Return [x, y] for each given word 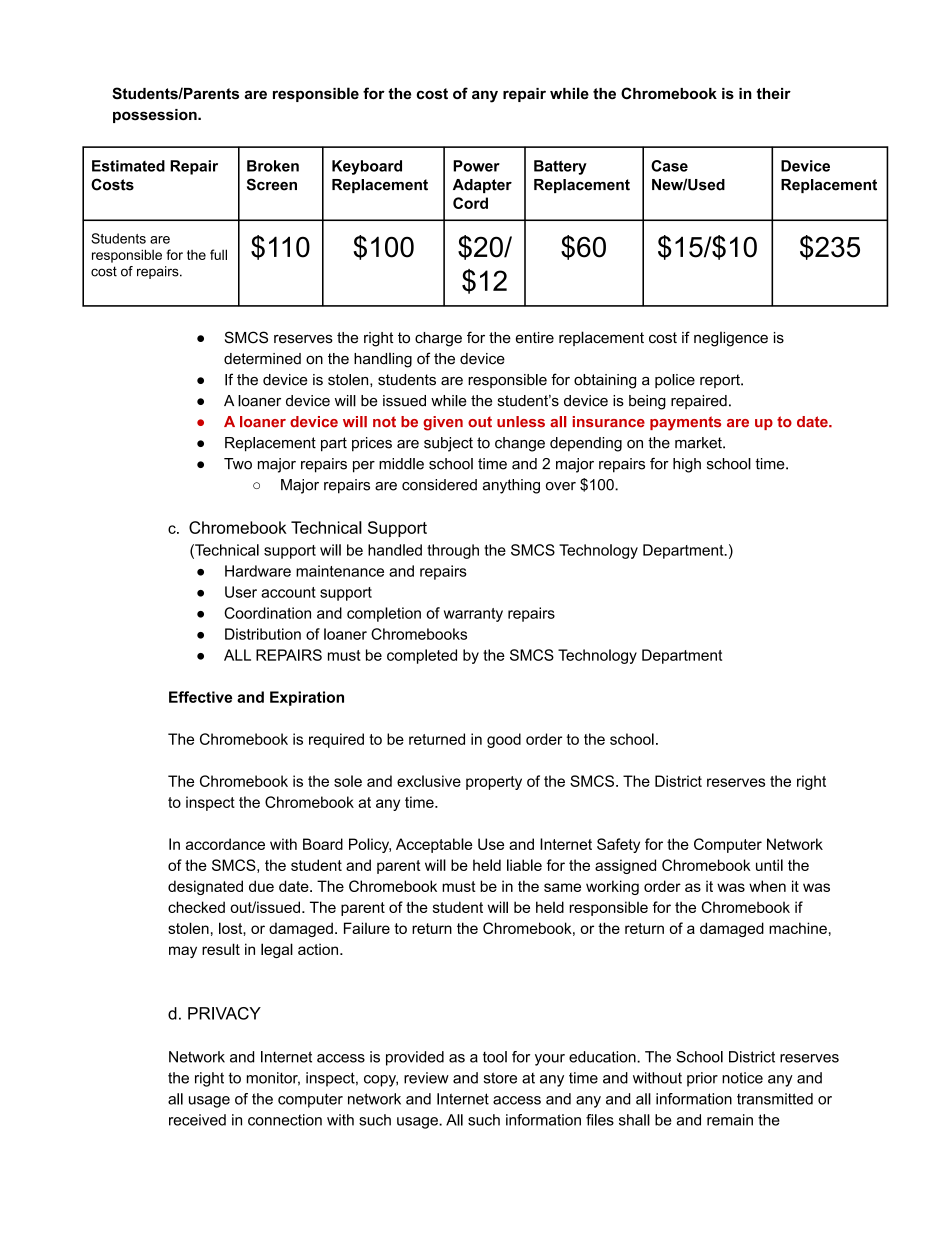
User [241, 592]
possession [156, 116]
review [426, 1078]
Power [476, 166]
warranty [473, 615]
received [197, 1120]
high [687, 465]
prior [702, 1079]
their [774, 93]
